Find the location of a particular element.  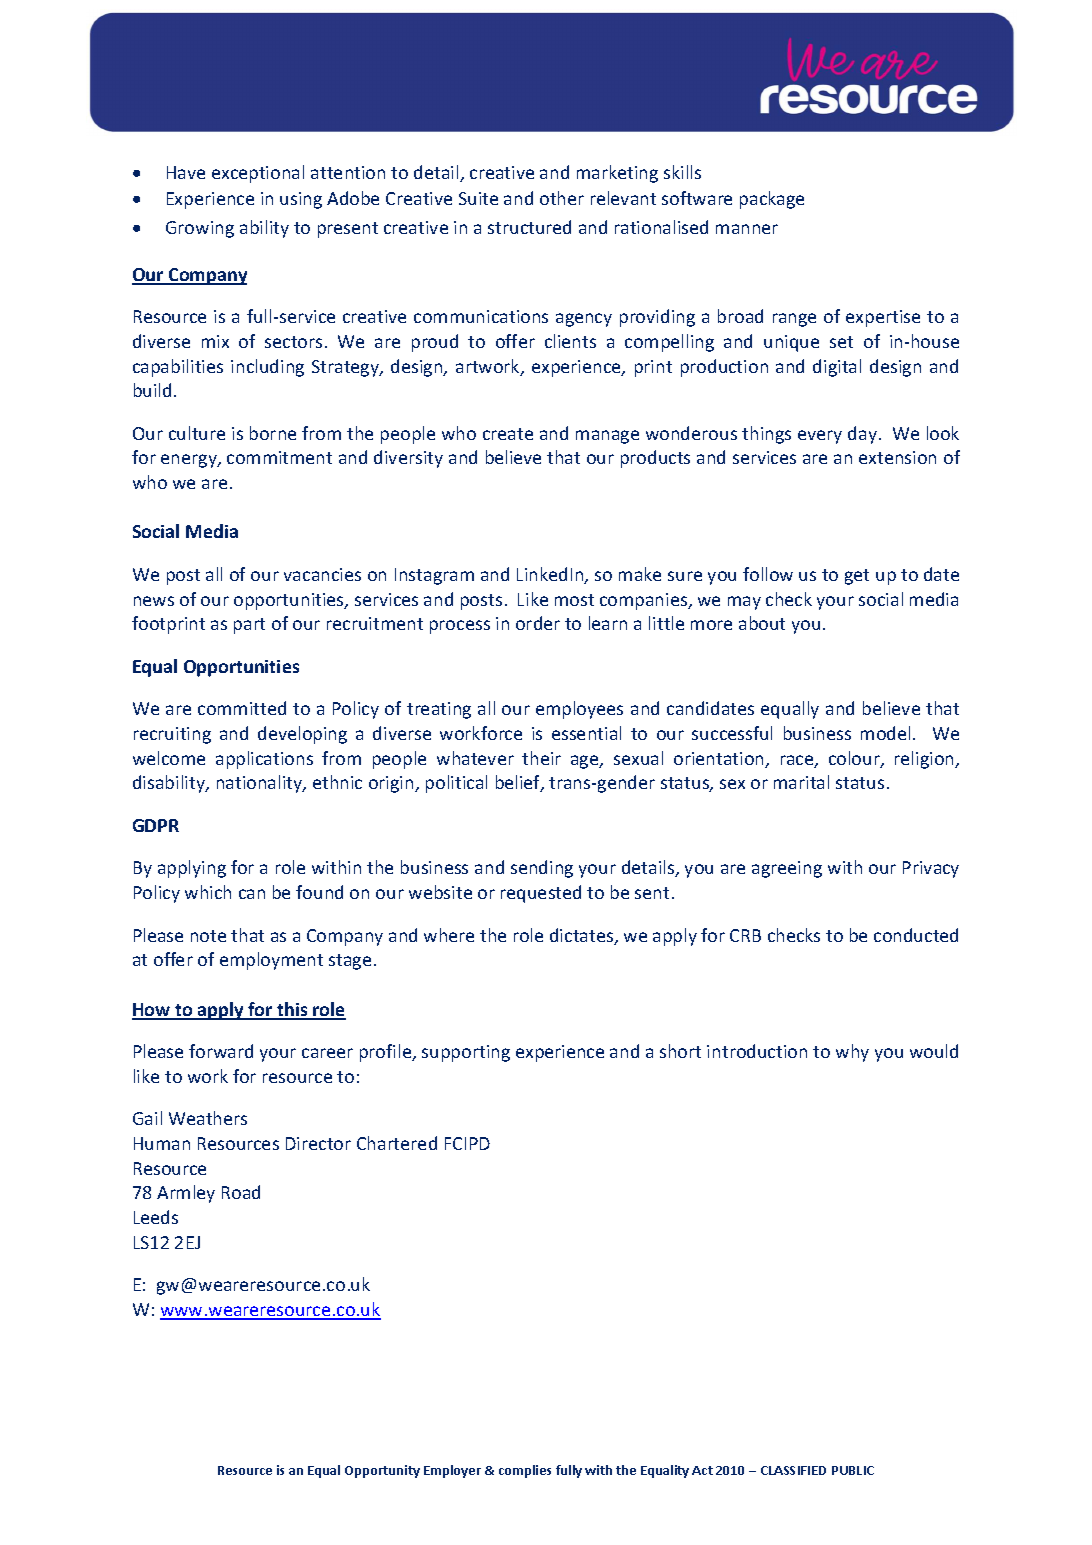

Weathers is located at coordinates (208, 1118).
